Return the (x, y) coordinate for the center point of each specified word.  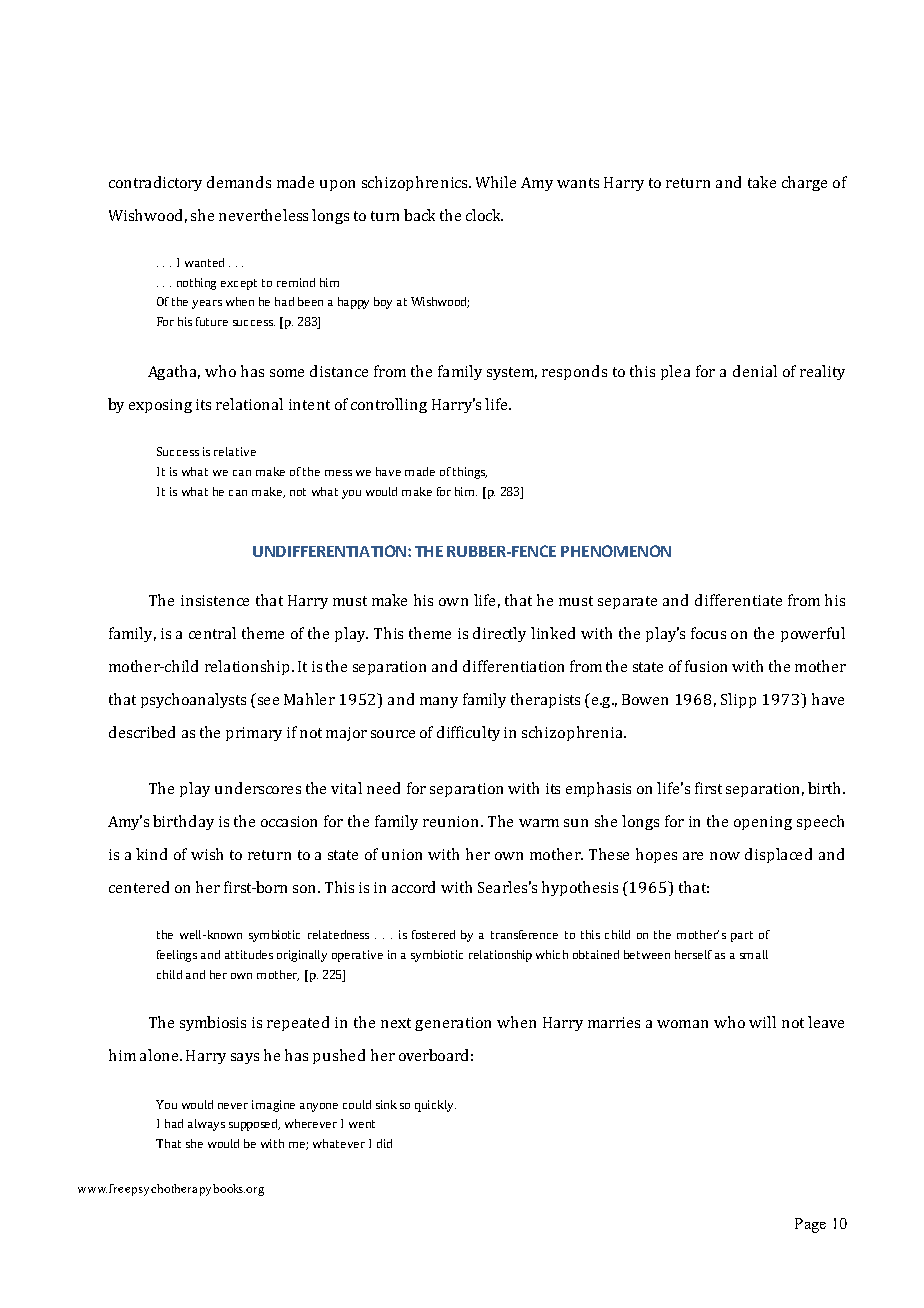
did (384, 1143)
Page (810, 1225)
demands (239, 182)
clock (484, 215)
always (206, 1125)
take (762, 182)
